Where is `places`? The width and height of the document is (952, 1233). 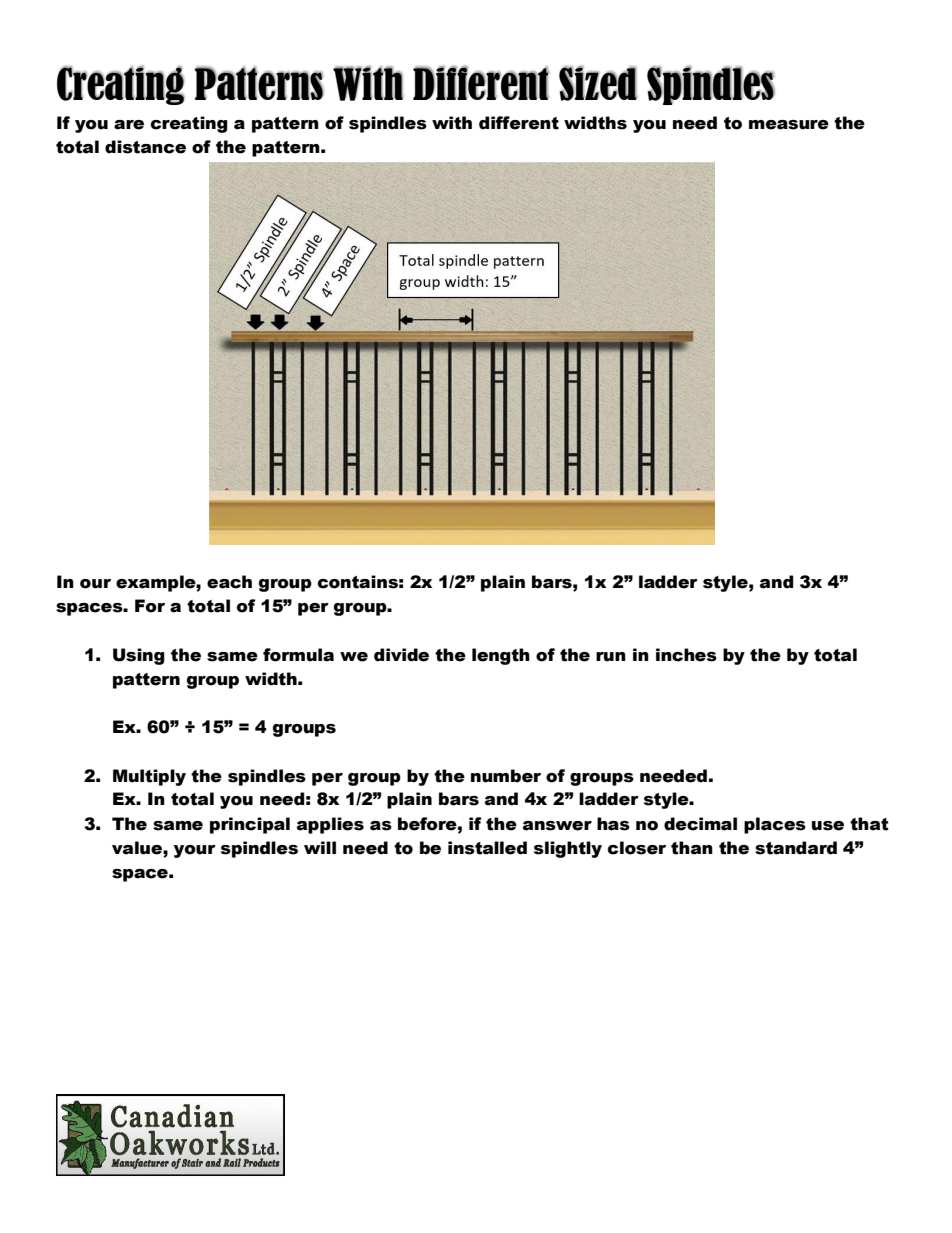 places is located at coordinates (775, 825).
